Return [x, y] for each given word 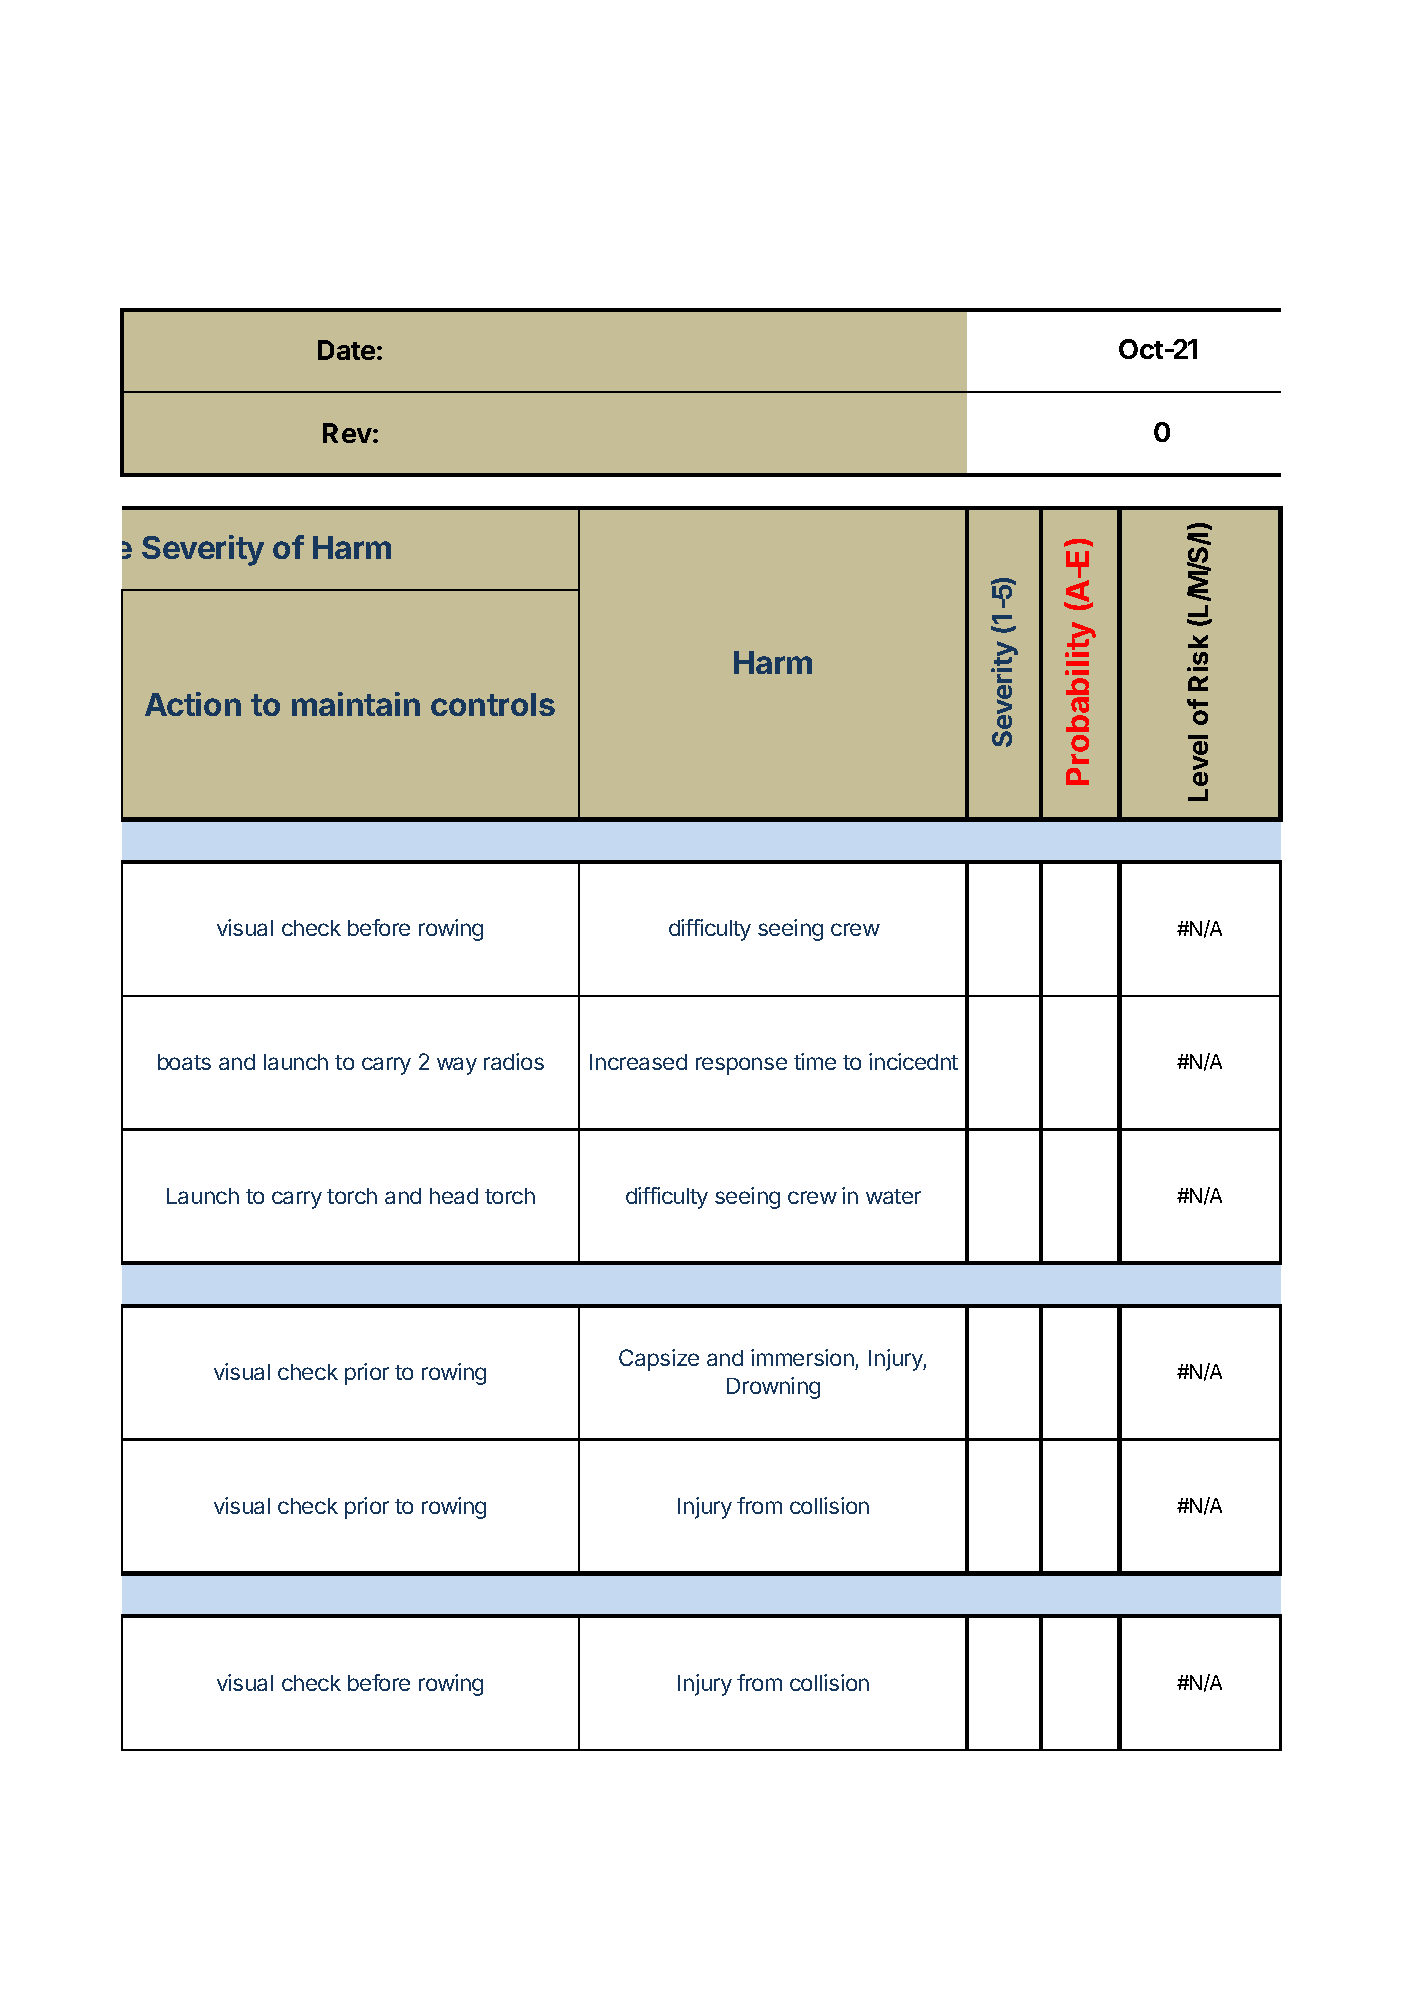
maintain [356, 704]
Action [193, 704]
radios [514, 1061]
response [741, 1066]
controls [493, 704]
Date [346, 350]
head [454, 1196]
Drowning [773, 1388]
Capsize [659, 1360]
